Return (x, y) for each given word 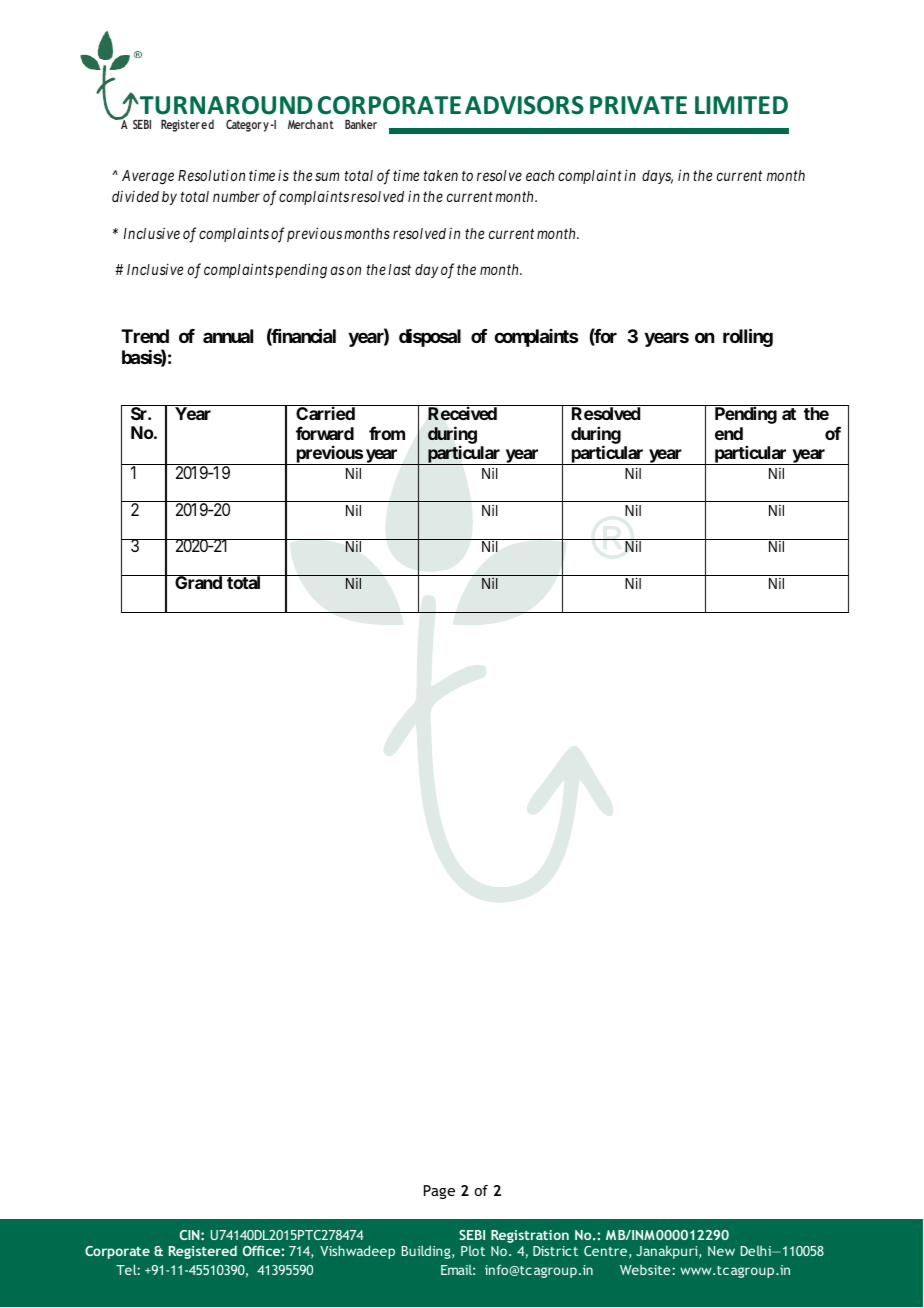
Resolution (211, 175)
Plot (473, 1251)
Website (646, 1270)
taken (441, 175)
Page (439, 1192)
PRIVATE (638, 105)
